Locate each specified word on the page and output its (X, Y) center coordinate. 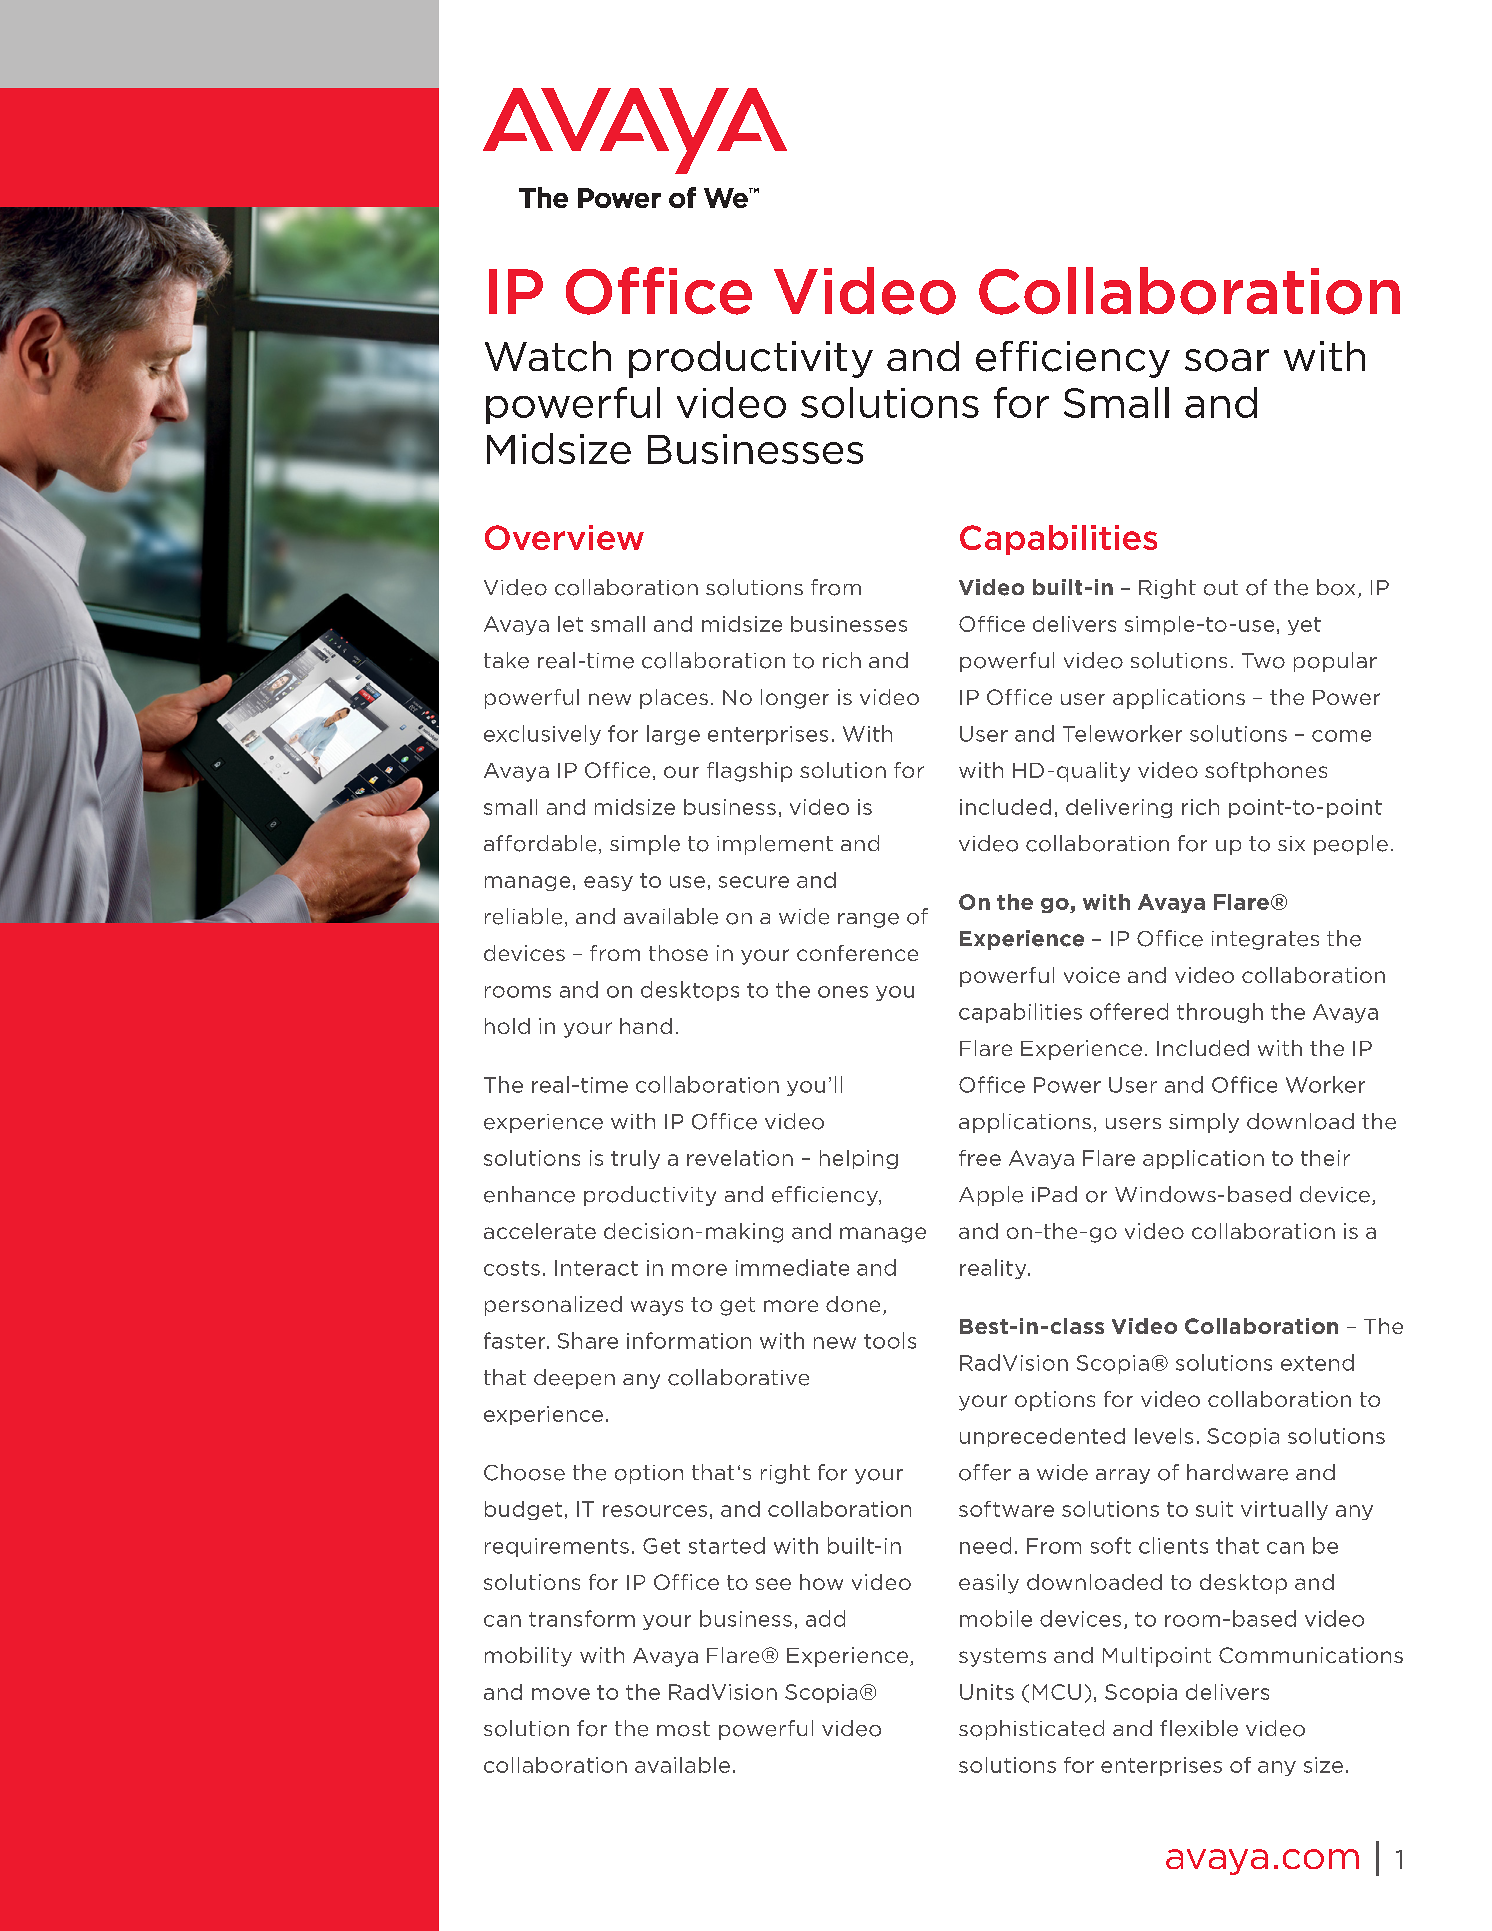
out (1221, 588)
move (561, 1694)
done (853, 1304)
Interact (596, 1268)
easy (608, 883)
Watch (548, 356)
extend (1317, 1362)
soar (1227, 360)
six (1291, 843)
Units (987, 1692)
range (868, 920)
